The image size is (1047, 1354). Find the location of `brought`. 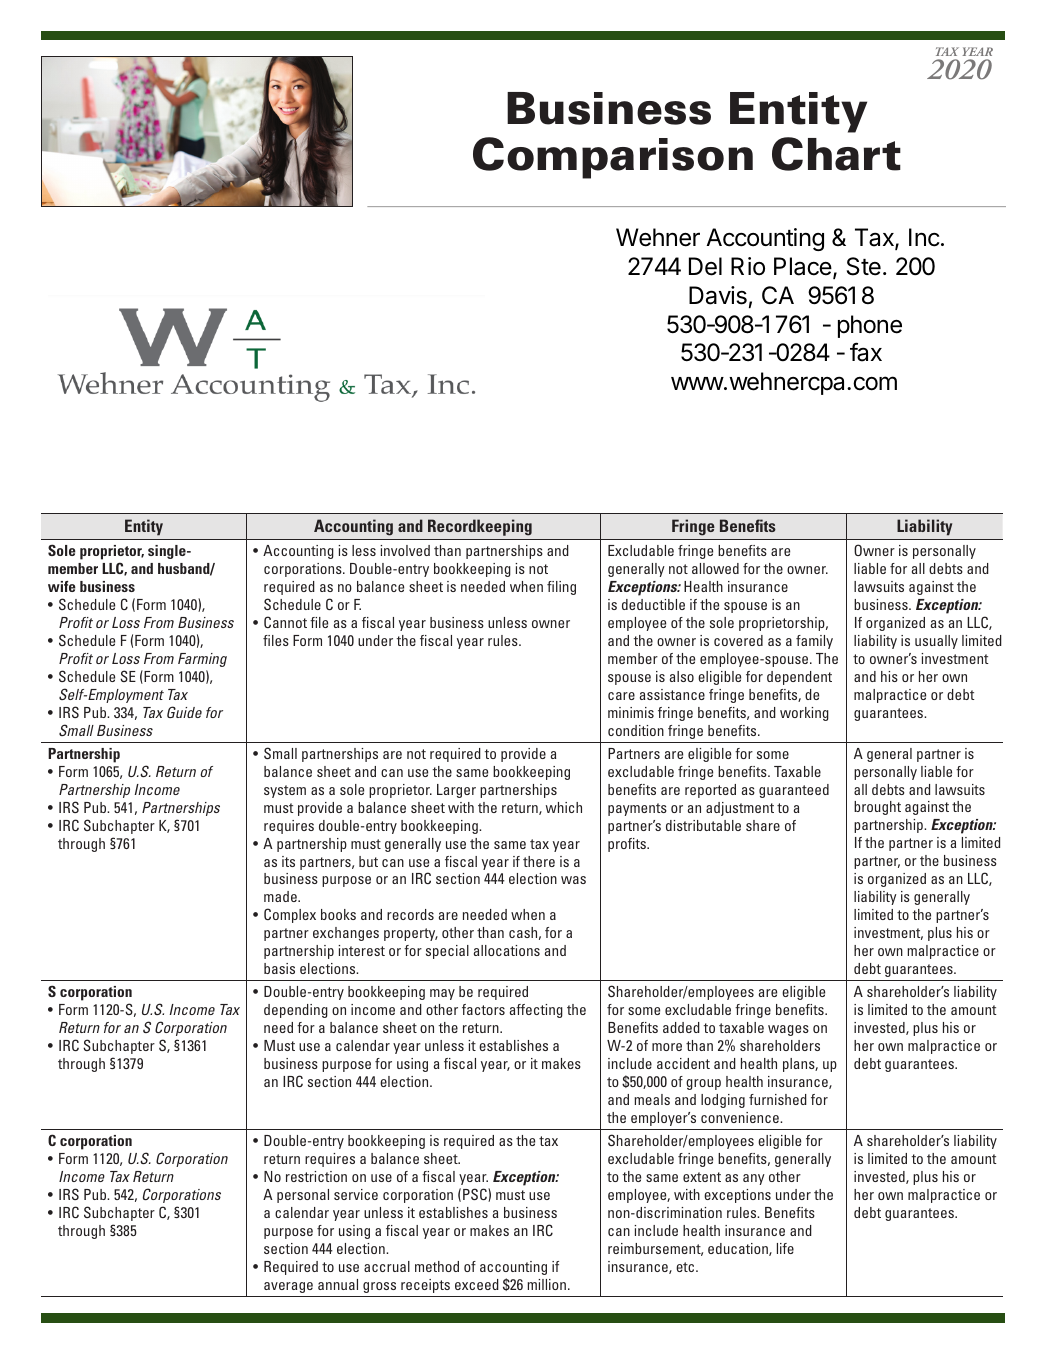

brought is located at coordinates (877, 808).
